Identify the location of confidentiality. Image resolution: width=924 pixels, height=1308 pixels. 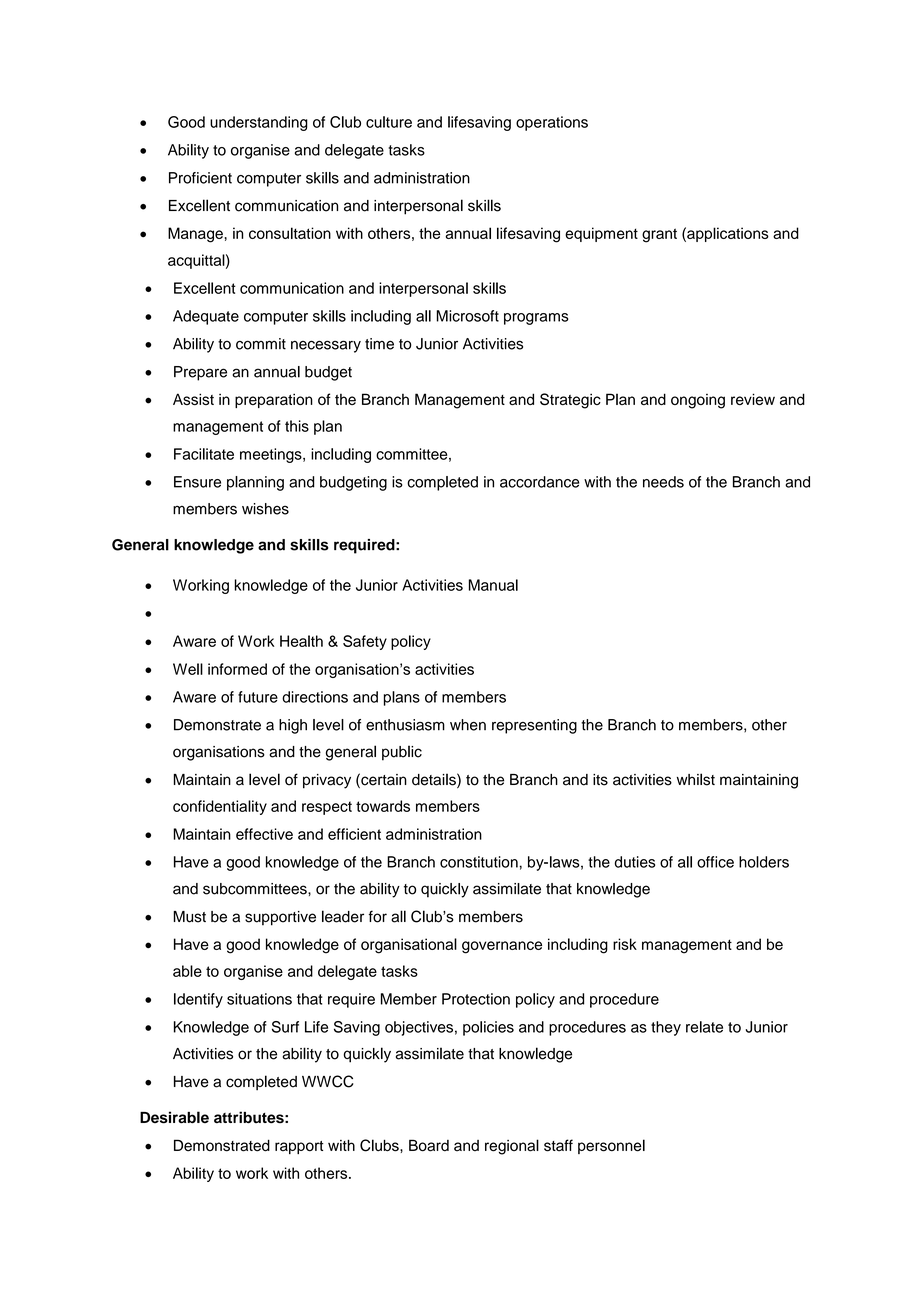
(220, 807).
